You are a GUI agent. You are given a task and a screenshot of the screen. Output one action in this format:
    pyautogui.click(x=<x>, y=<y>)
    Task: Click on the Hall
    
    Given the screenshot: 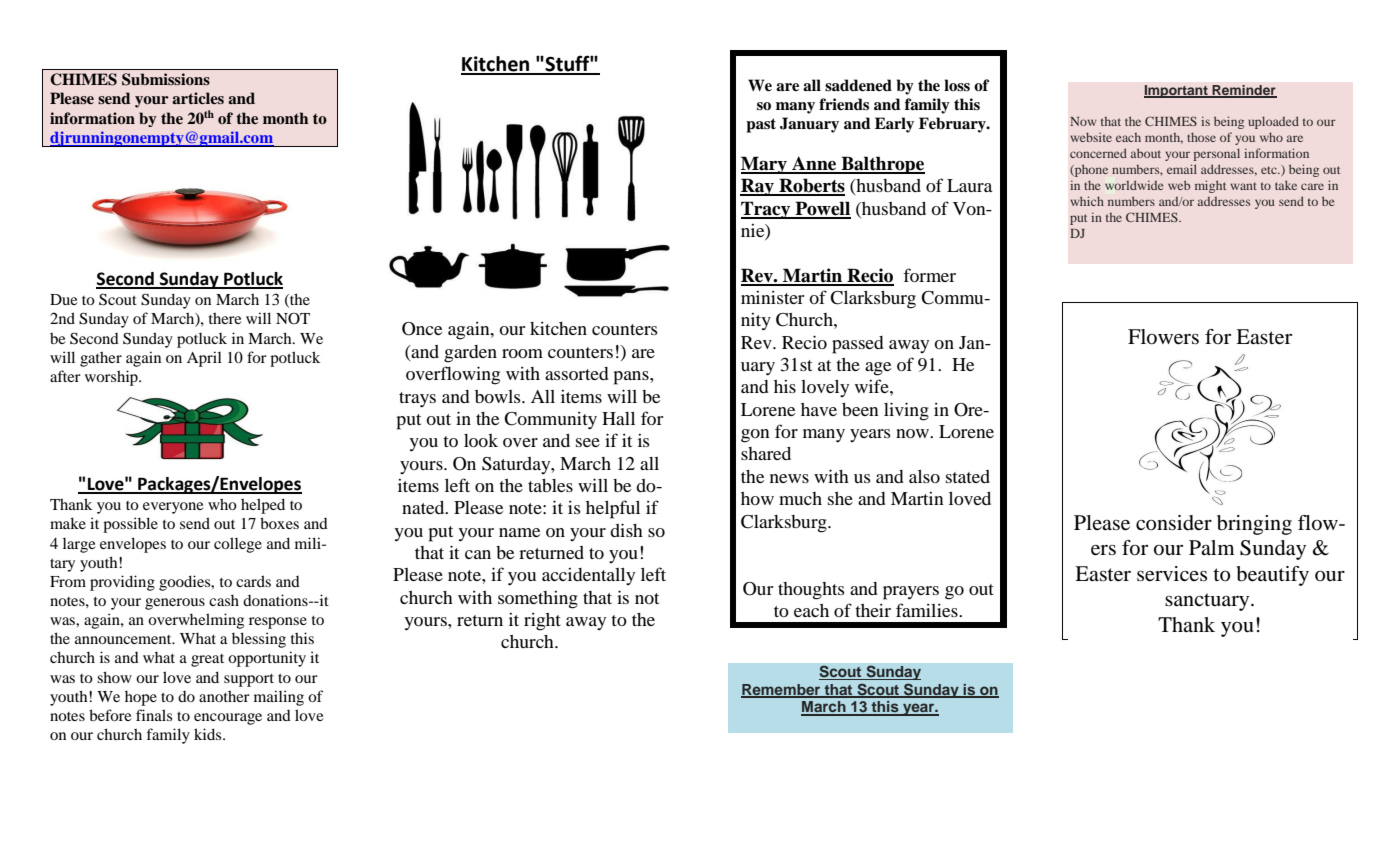 What is the action you would take?
    pyautogui.click(x=618, y=418)
